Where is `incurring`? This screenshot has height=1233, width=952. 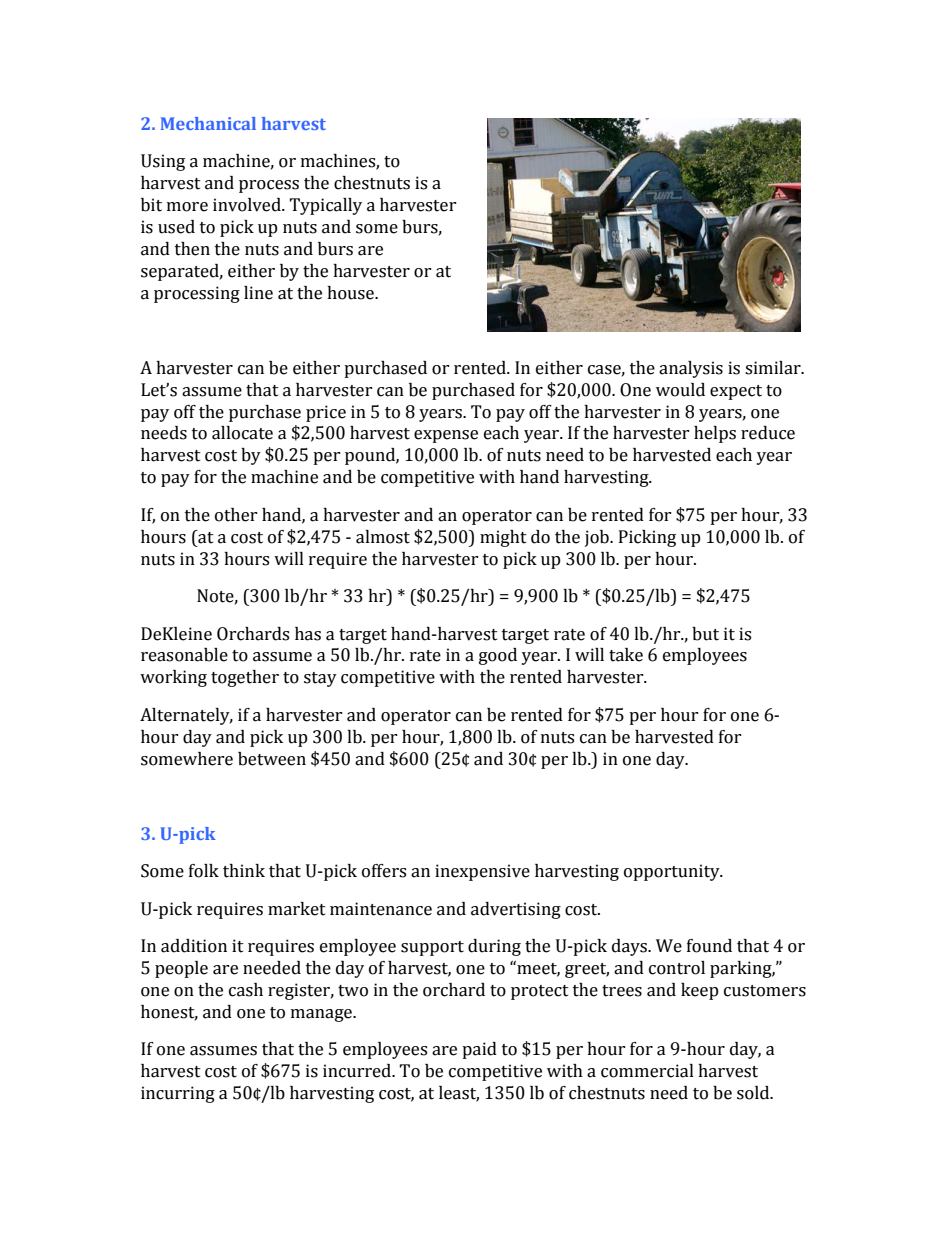 incurring is located at coordinates (178, 1094).
